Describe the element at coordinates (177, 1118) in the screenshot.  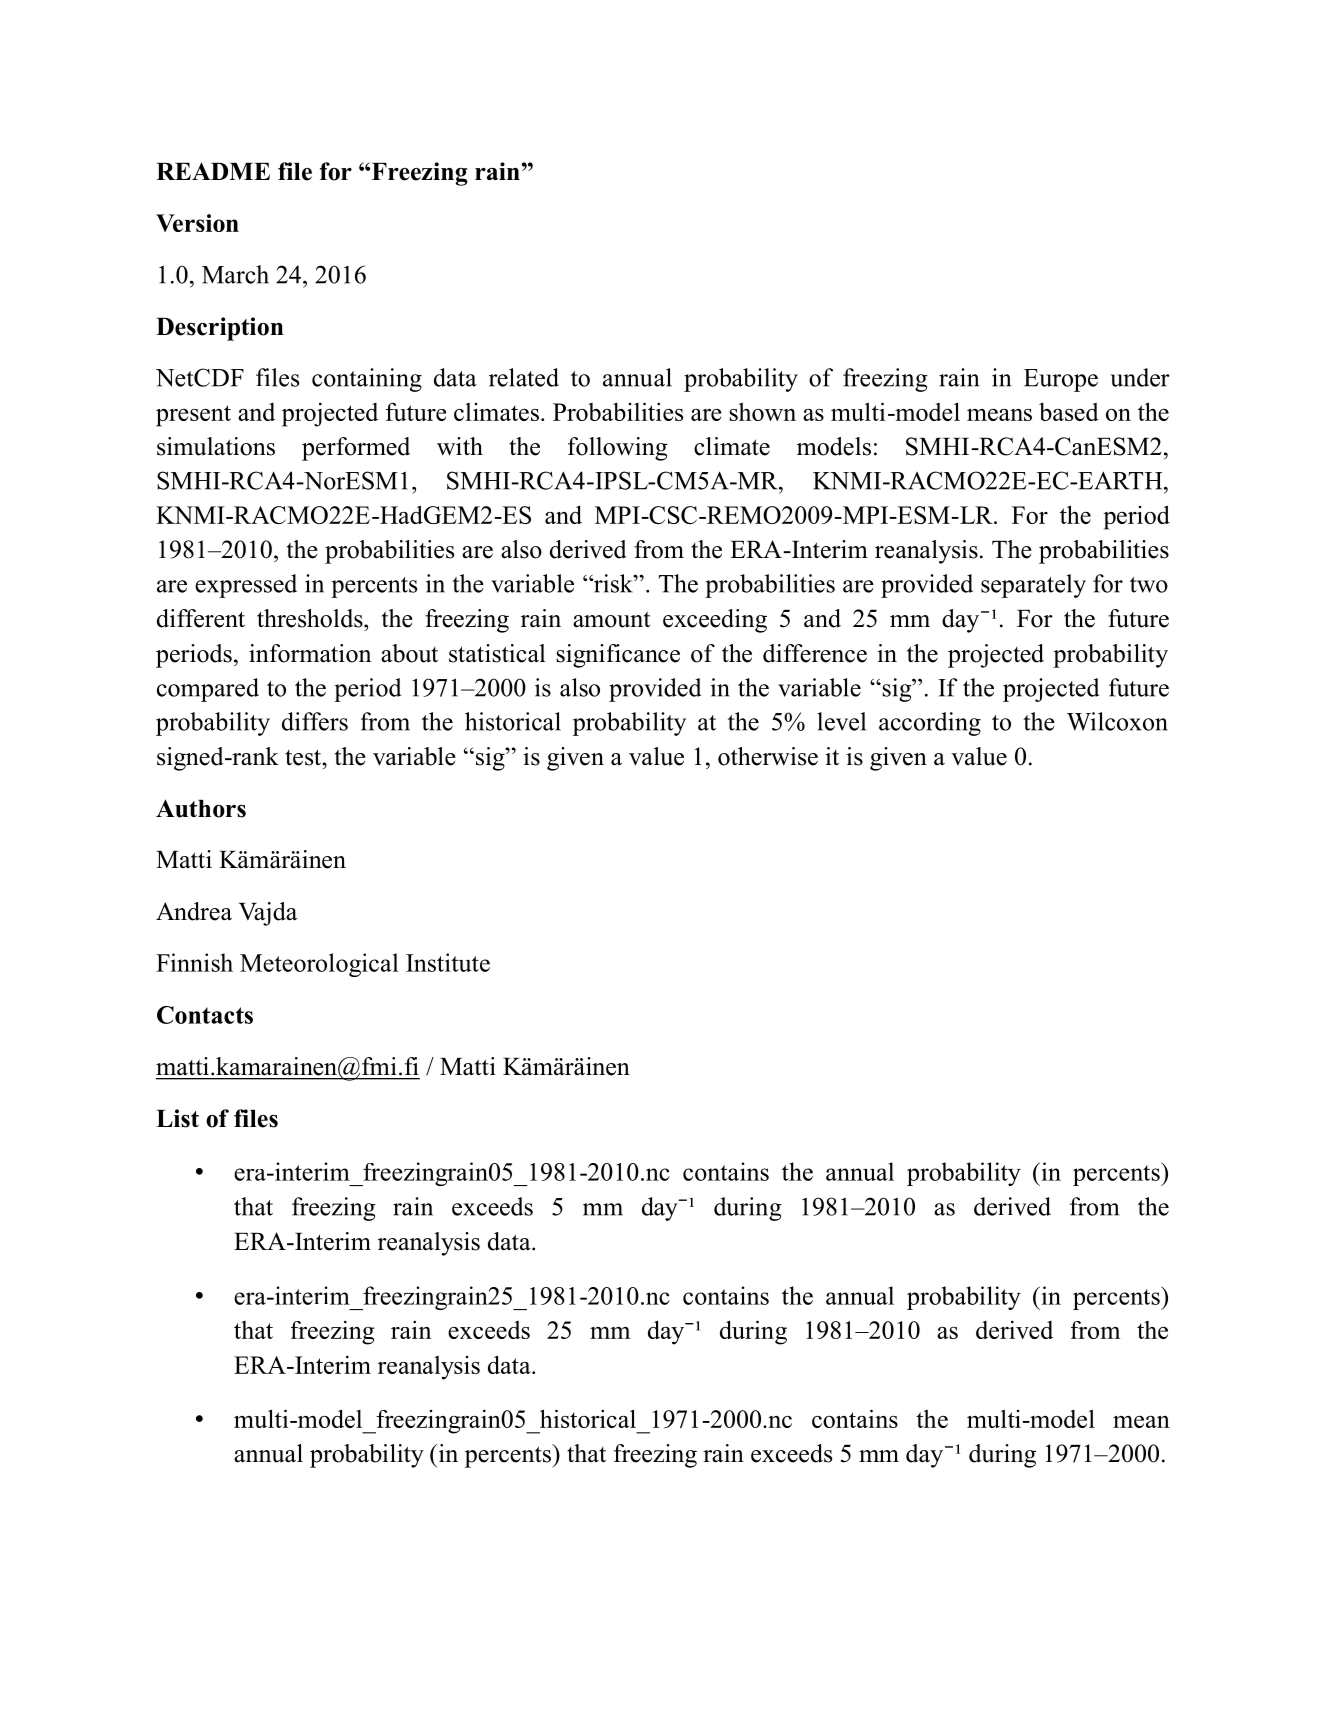
I see `List` at that location.
